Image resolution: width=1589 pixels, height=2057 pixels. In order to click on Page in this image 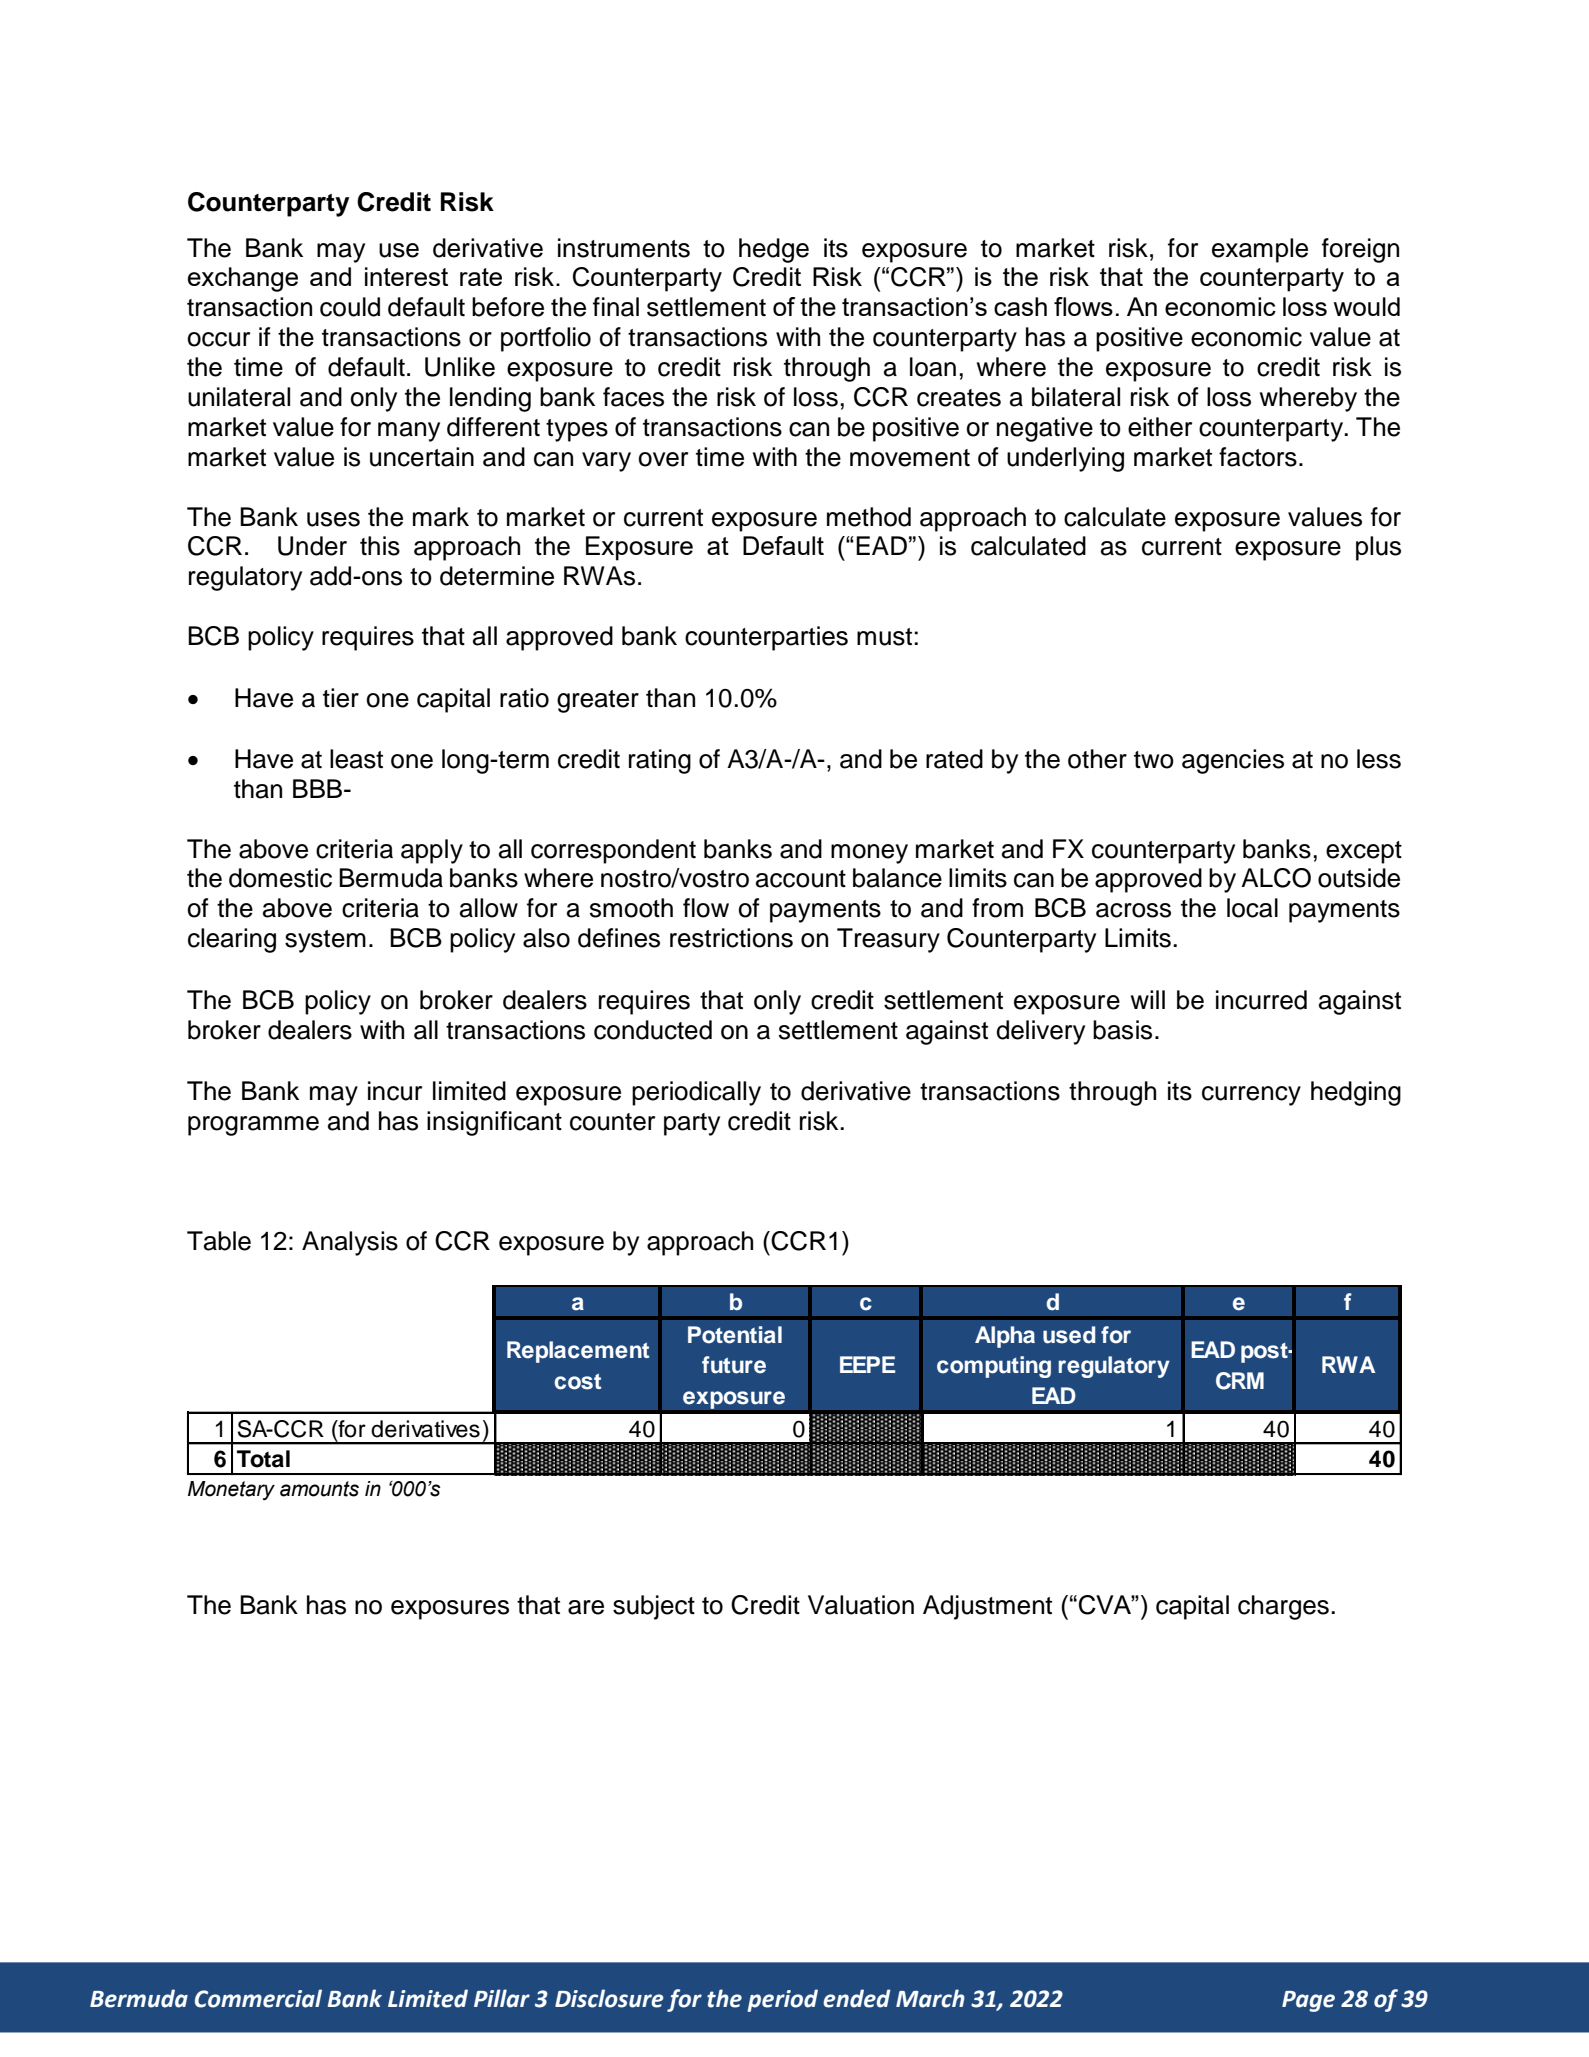, I will do `click(1308, 2001)`.
